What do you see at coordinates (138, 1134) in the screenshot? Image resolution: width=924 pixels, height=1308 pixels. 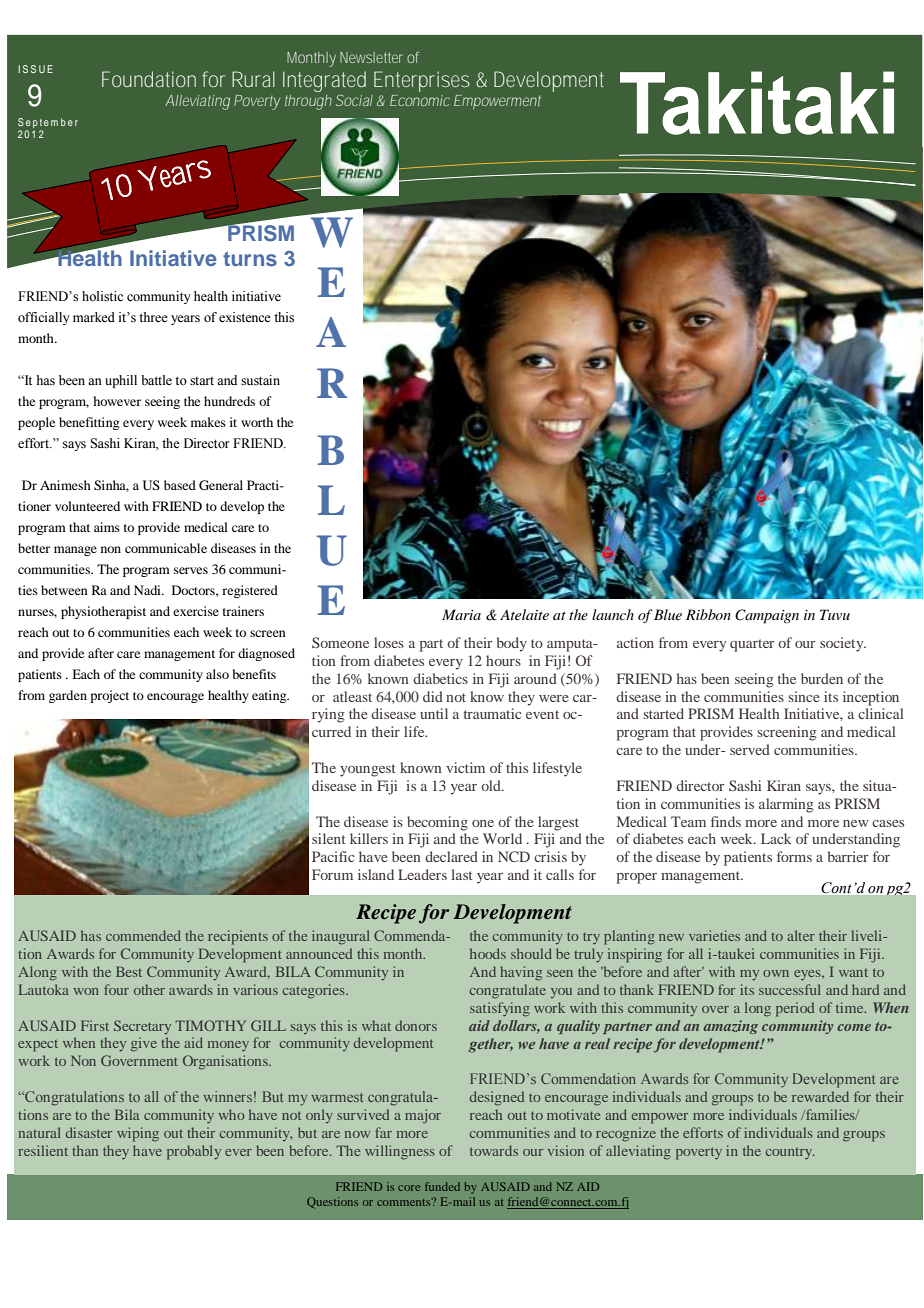 I see `wiping` at bounding box center [138, 1134].
